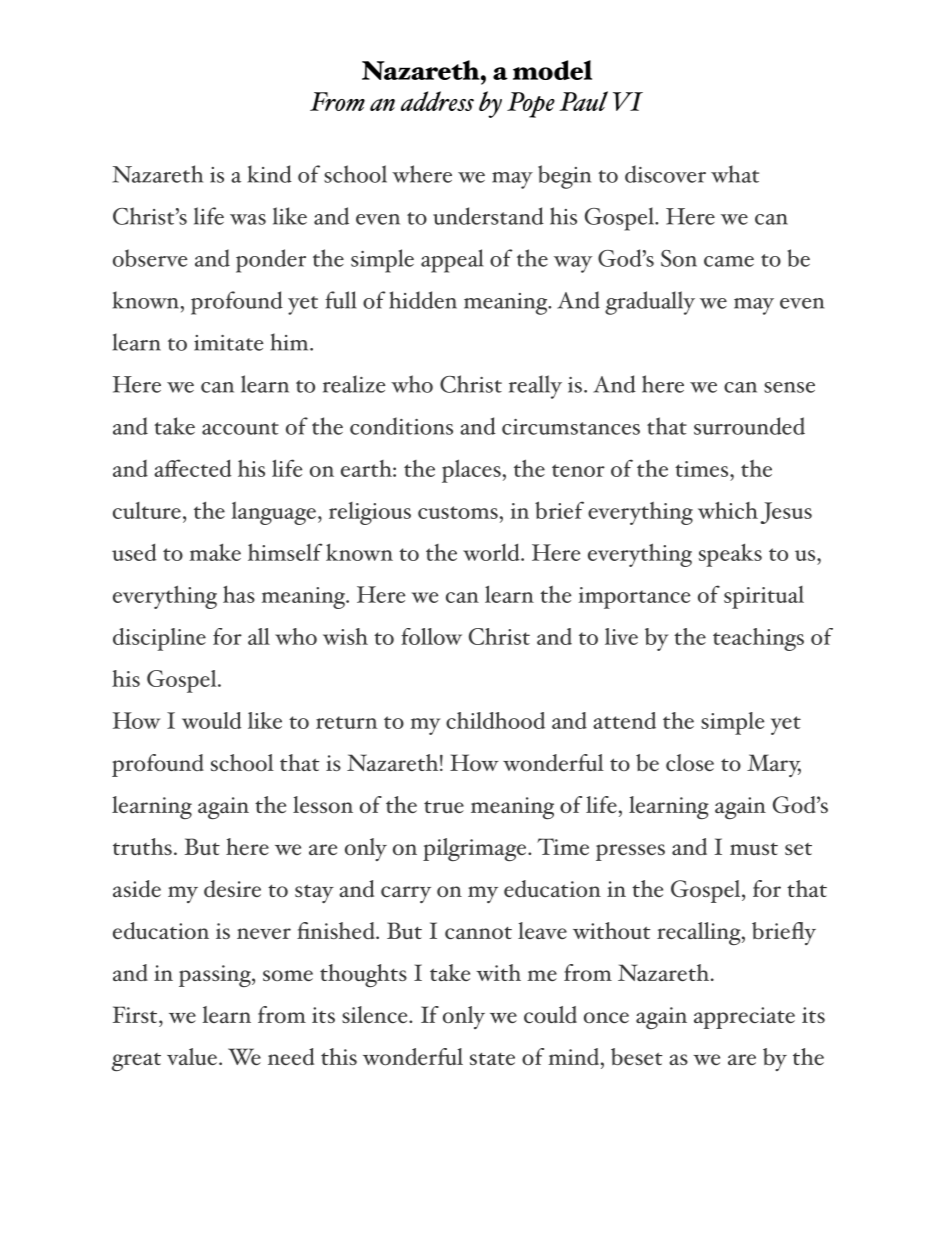 The image size is (952, 1233). Describe the element at coordinates (215, 552) in the screenshot. I see `make` at that location.
